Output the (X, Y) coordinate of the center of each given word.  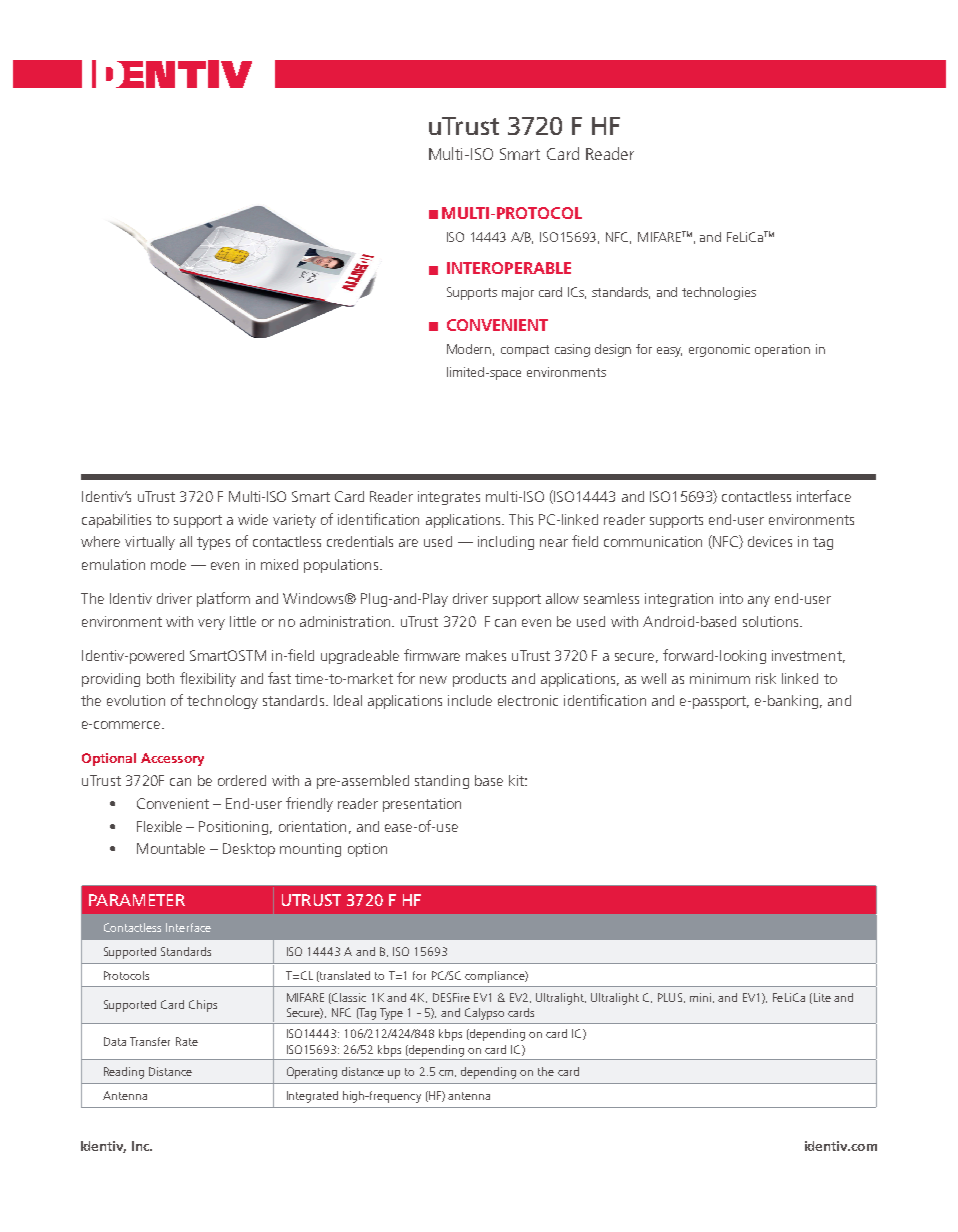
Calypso (484, 1014)
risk (766, 678)
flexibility (208, 679)
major (518, 293)
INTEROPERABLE (509, 268)
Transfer (150, 1041)
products (479, 680)
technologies (719, 293)
